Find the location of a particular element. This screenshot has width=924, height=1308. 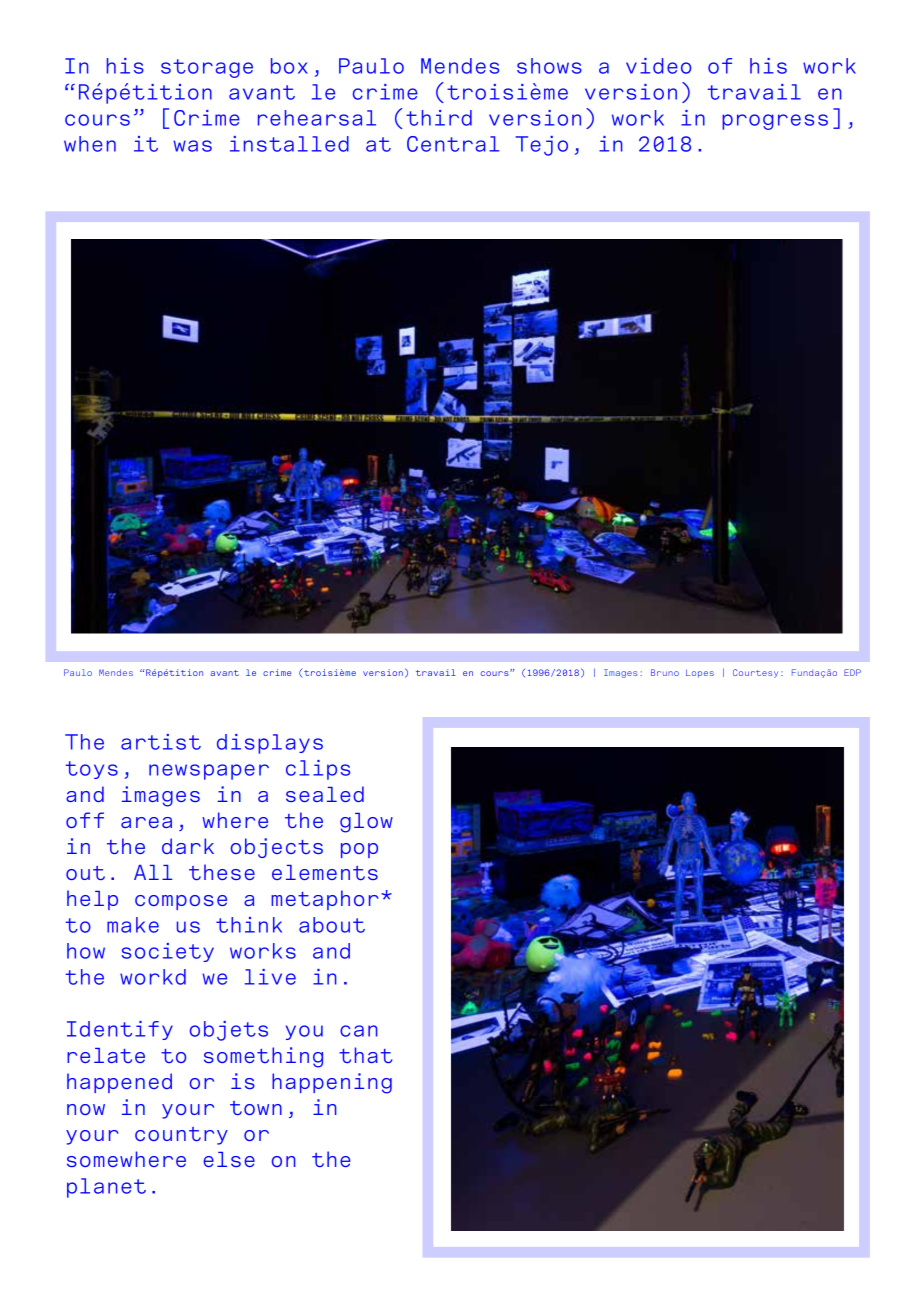

glow is located at coordinates (366, 823).
